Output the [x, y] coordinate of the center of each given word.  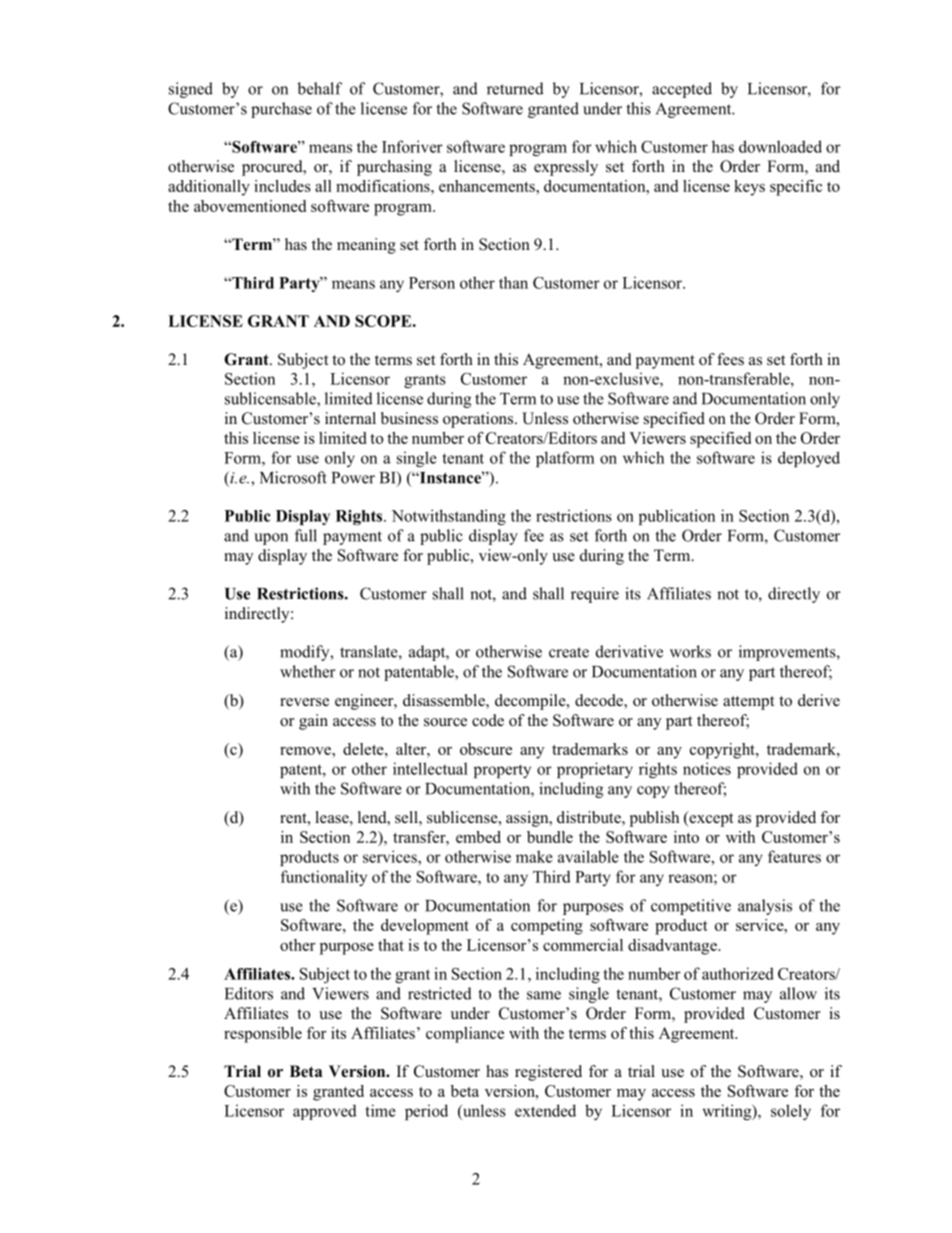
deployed [809, 459]
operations [479, 420]
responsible [263, 1035]
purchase [281, 110]
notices [707, 768]
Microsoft [293, 477]
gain [313, 722]
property [502, 771]
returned [515, 88]
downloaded [780, 146]
